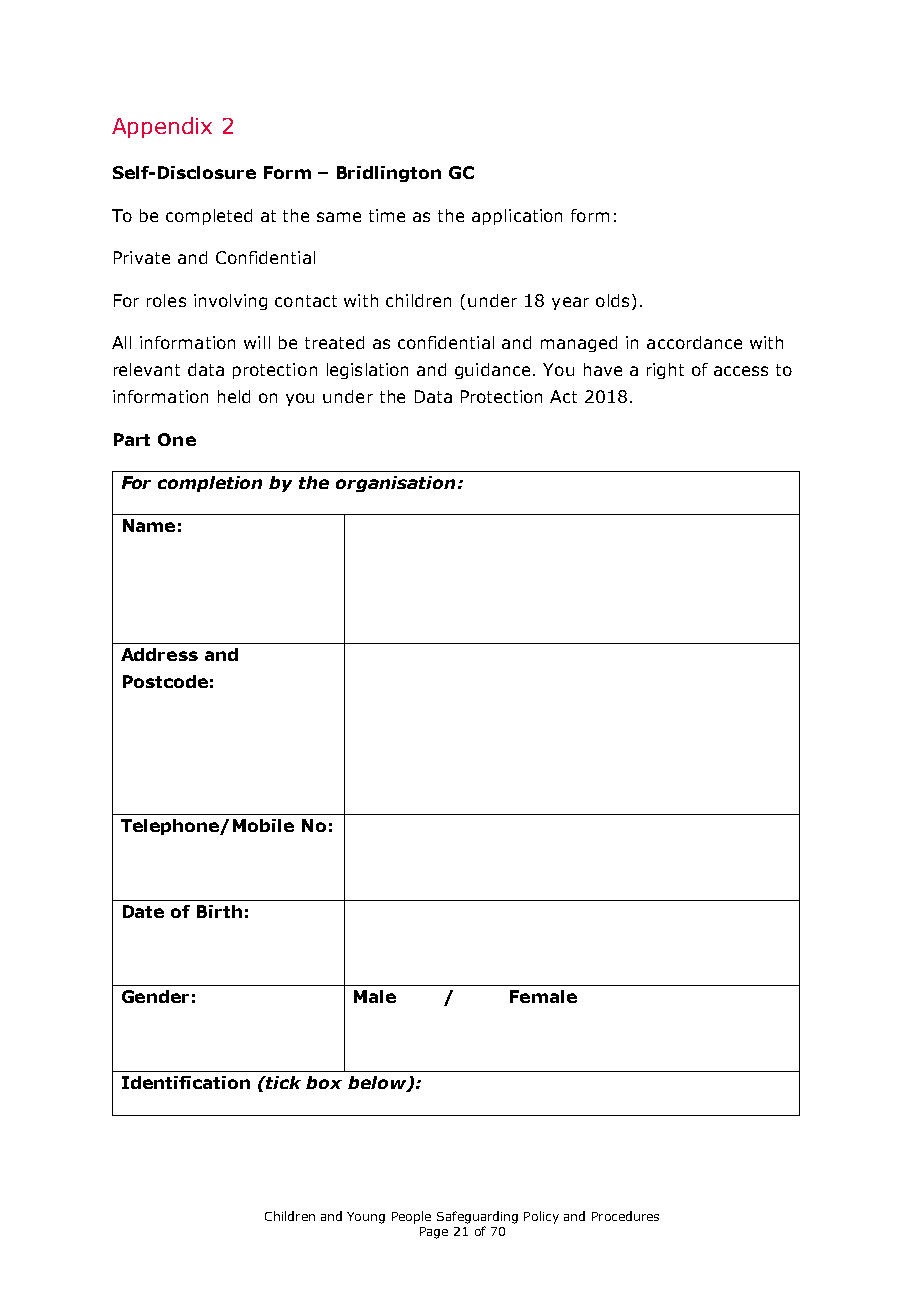 The image size is (924, 1308). I want to click on organisation, so click(395, 484).
